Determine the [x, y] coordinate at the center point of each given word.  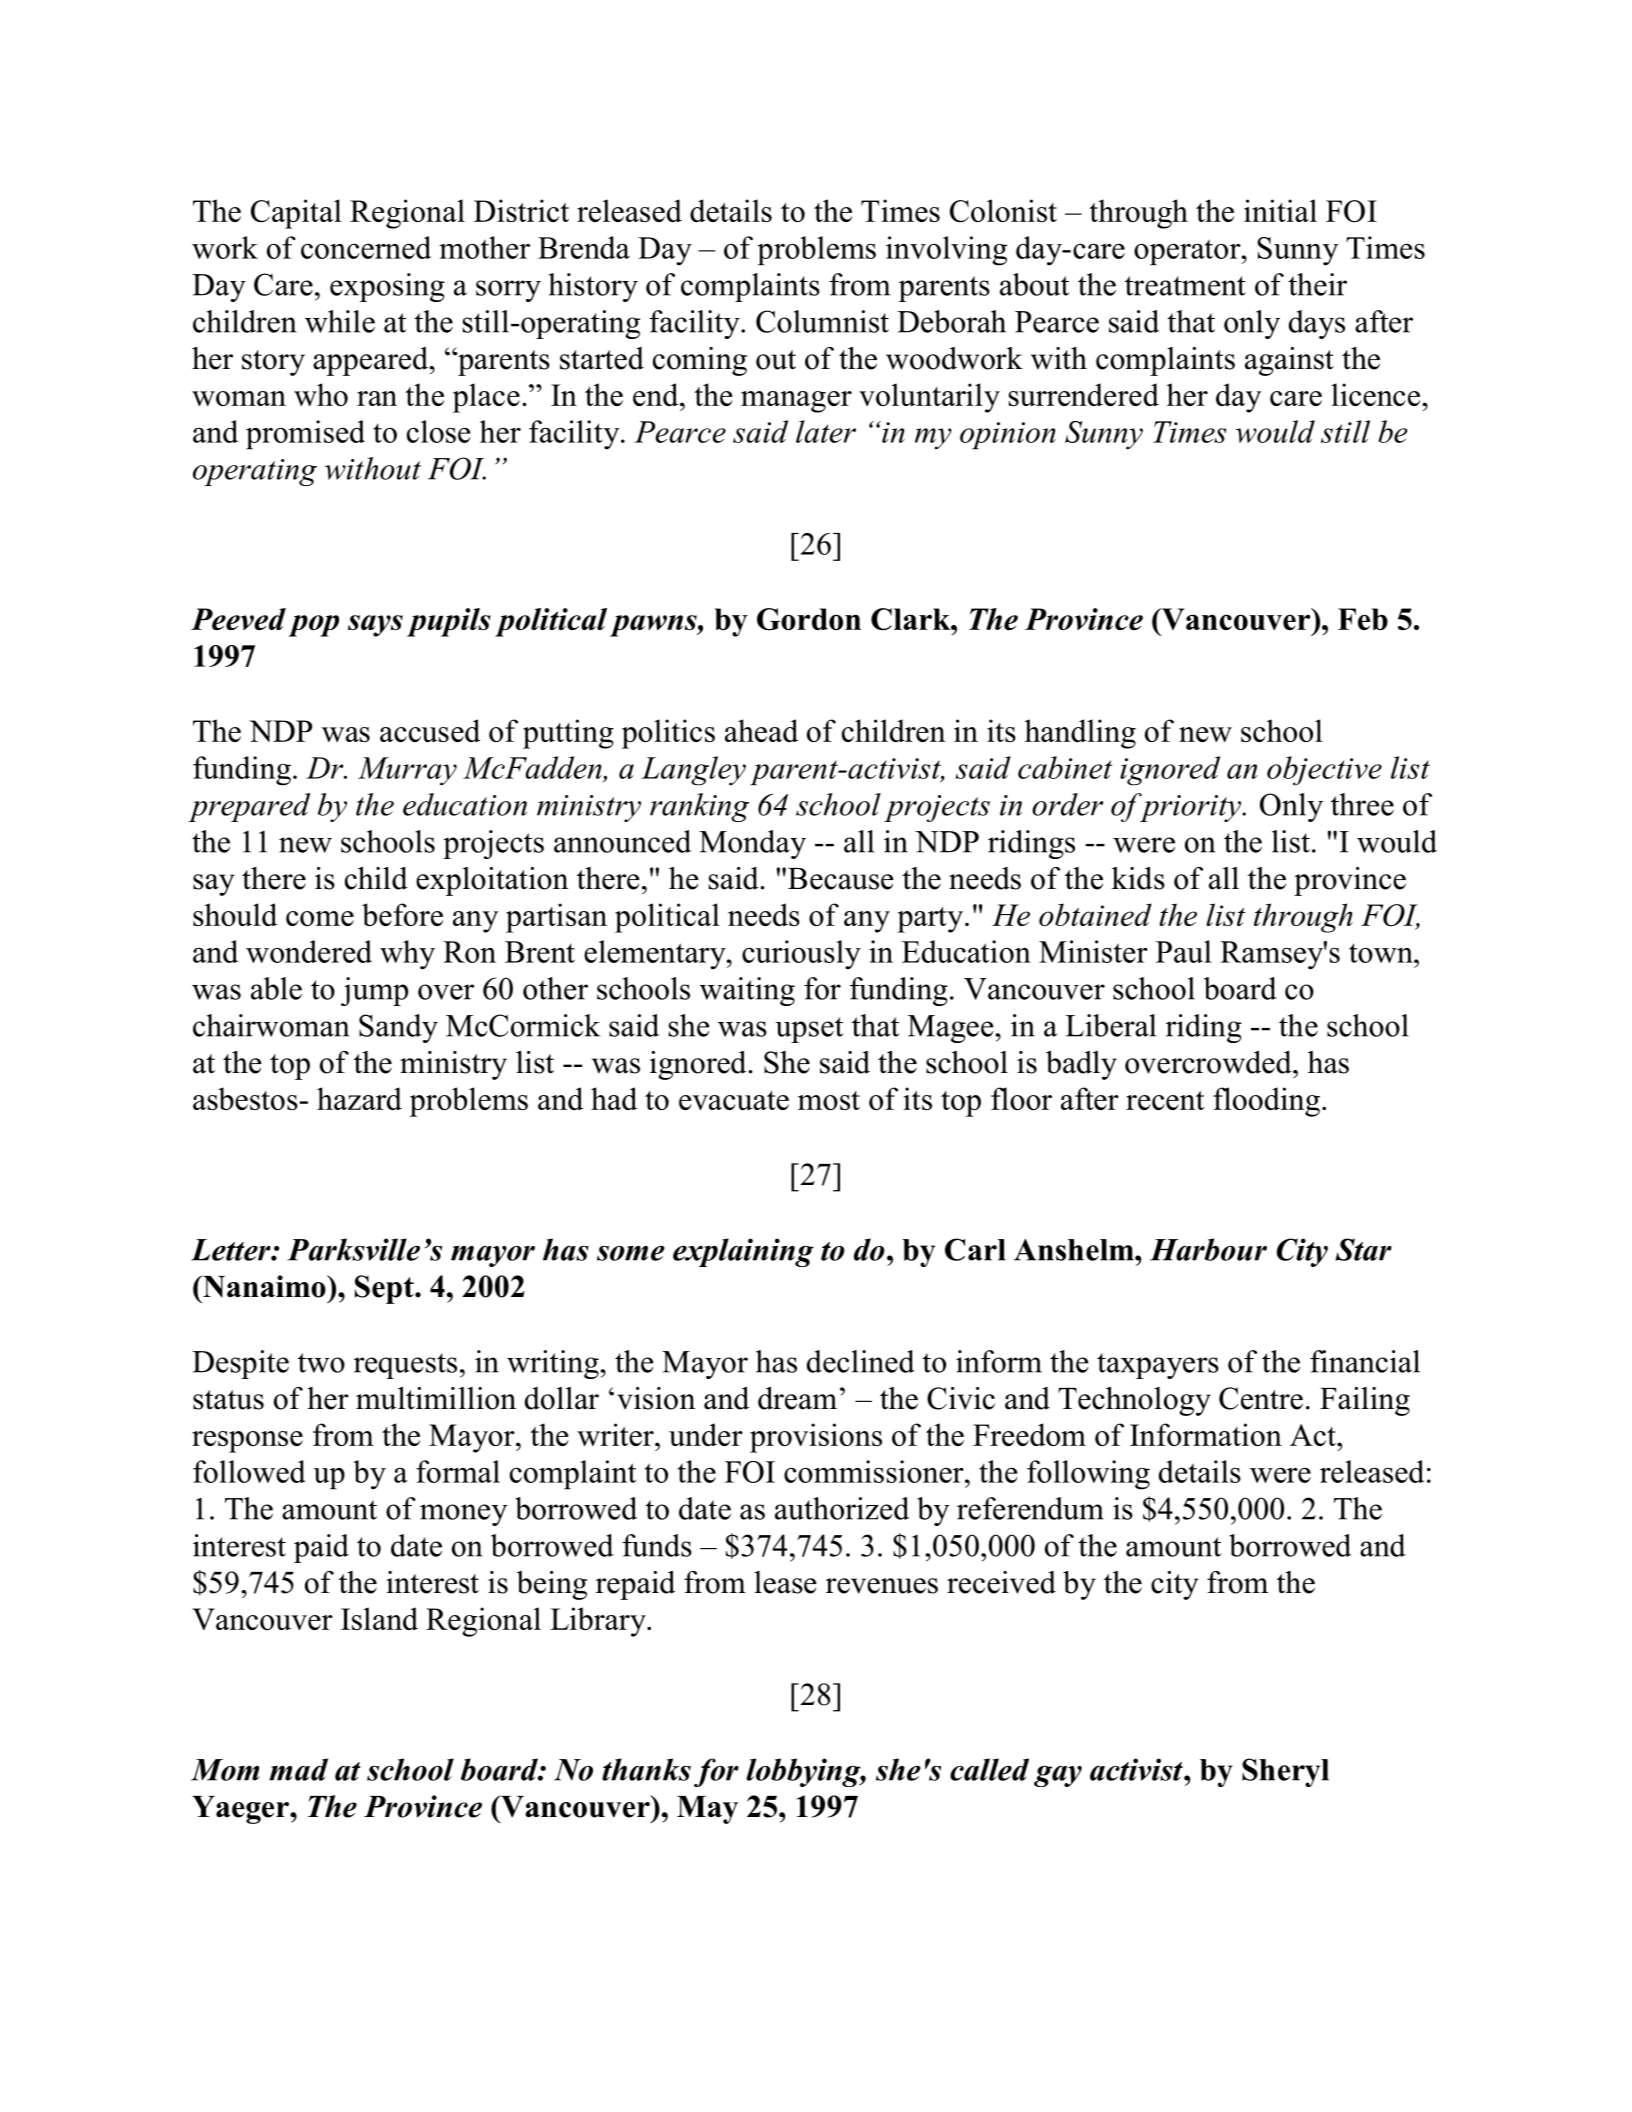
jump [374, 991]
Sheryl [1285, 1772]
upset [809, 1030]
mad [298, 1769]
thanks [646, 1769]
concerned [366, 247]
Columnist [822, 321]
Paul [1184, 951]
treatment [1185, 286]
